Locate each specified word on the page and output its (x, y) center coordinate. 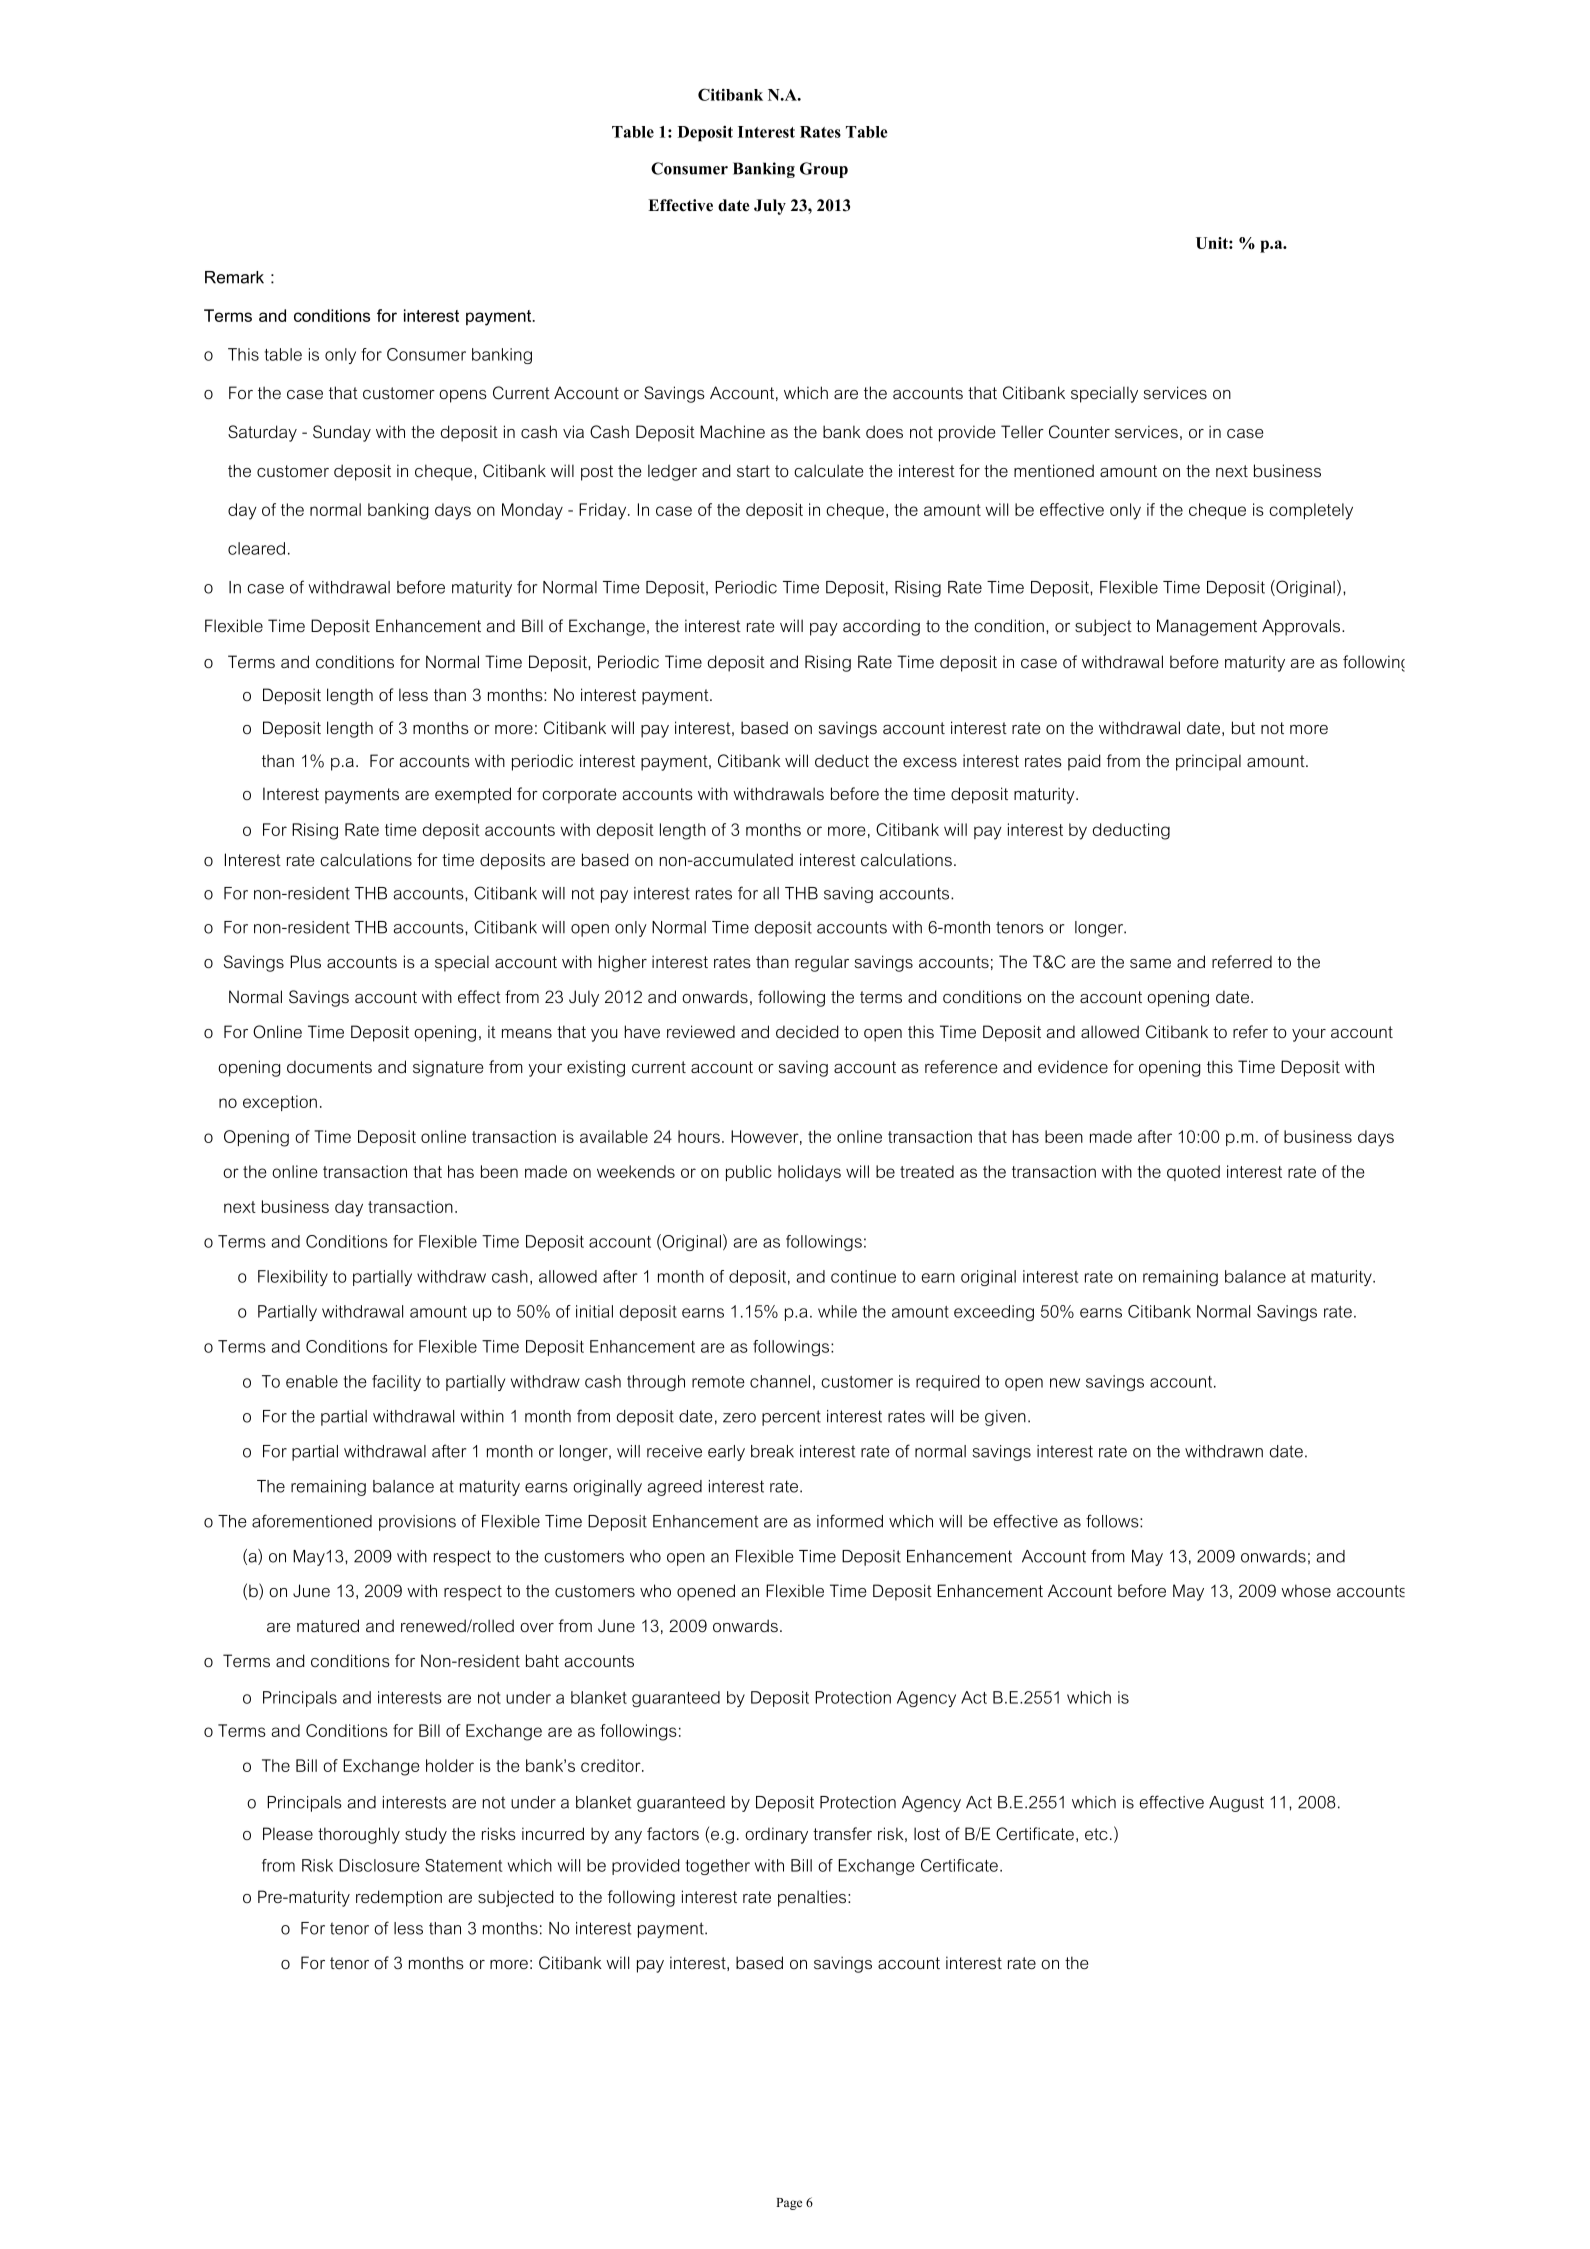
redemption (399, 1898)
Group (824, 170)
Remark (234, 277)
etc (1096, 1834)
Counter (1079, 432)
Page (789, 2204)
